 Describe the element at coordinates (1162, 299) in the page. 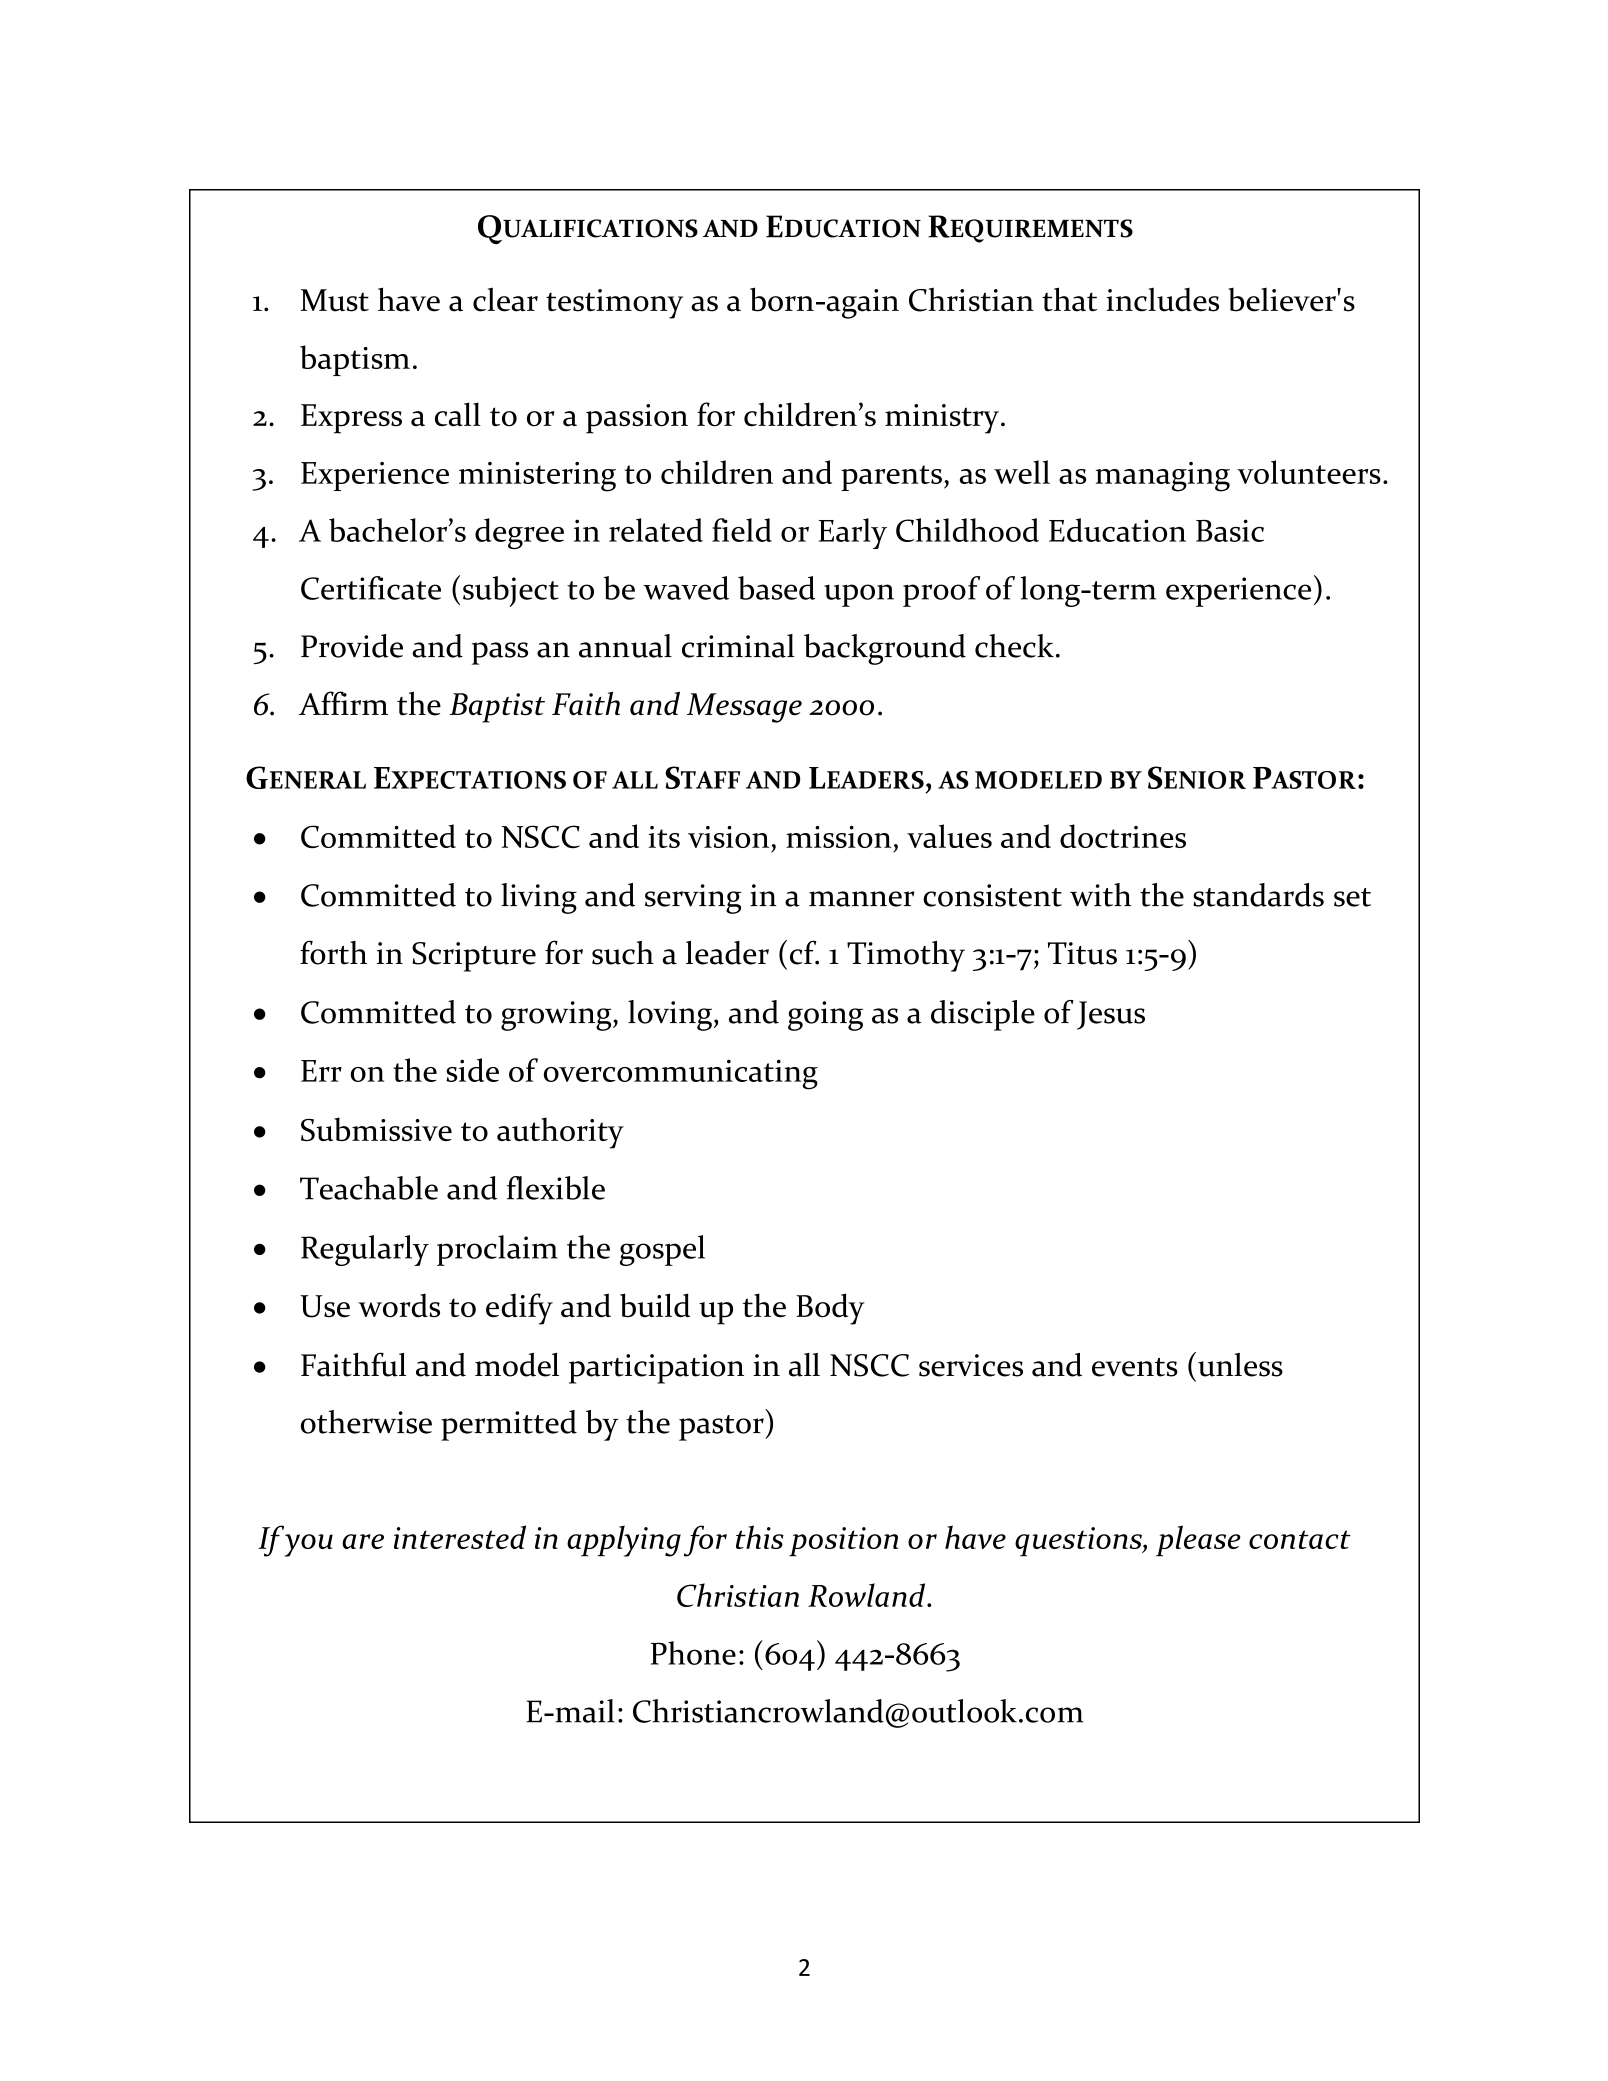

I see `includes` at that location.
